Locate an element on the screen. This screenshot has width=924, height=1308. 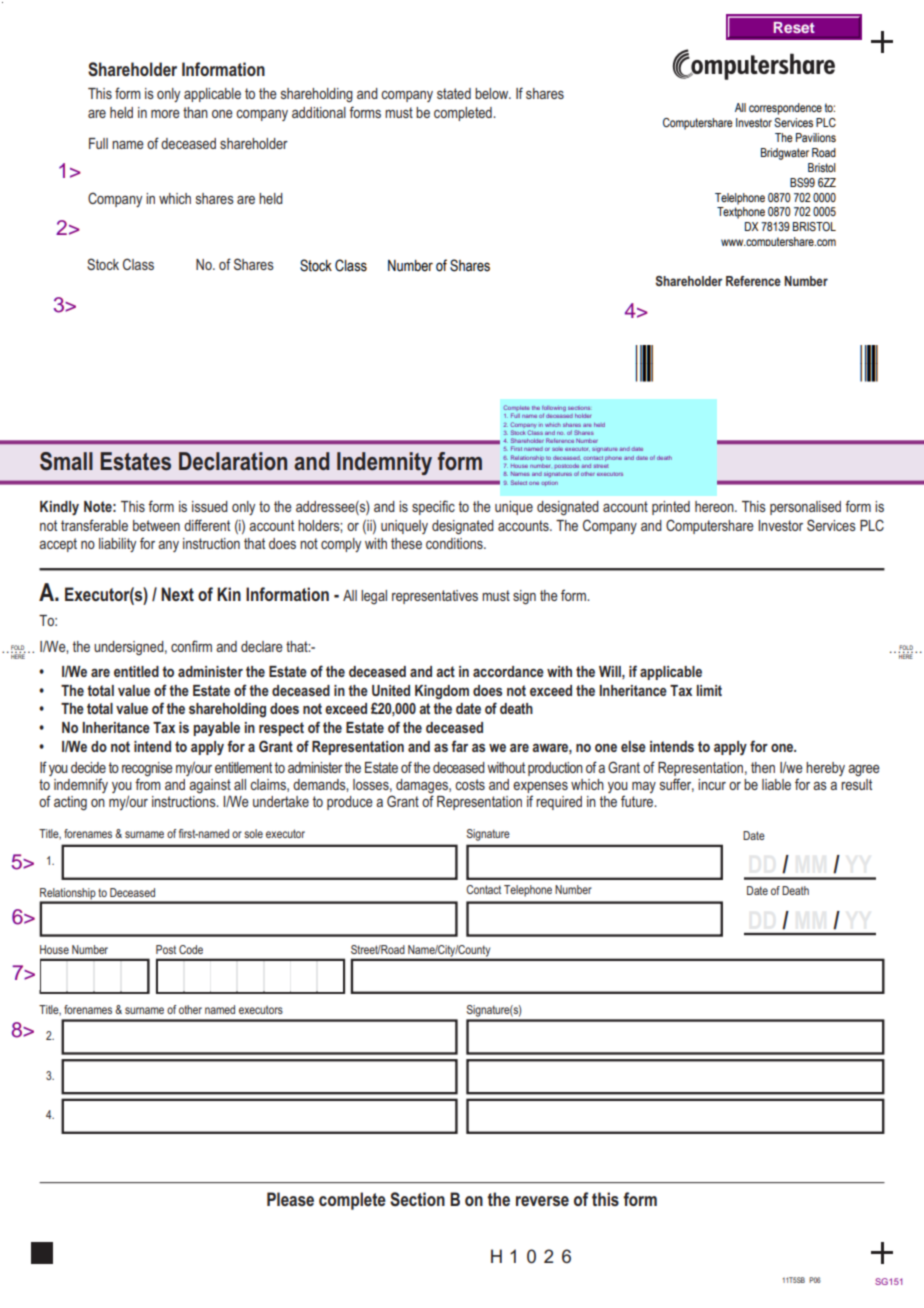
below is located at coordinates (493, 93).
